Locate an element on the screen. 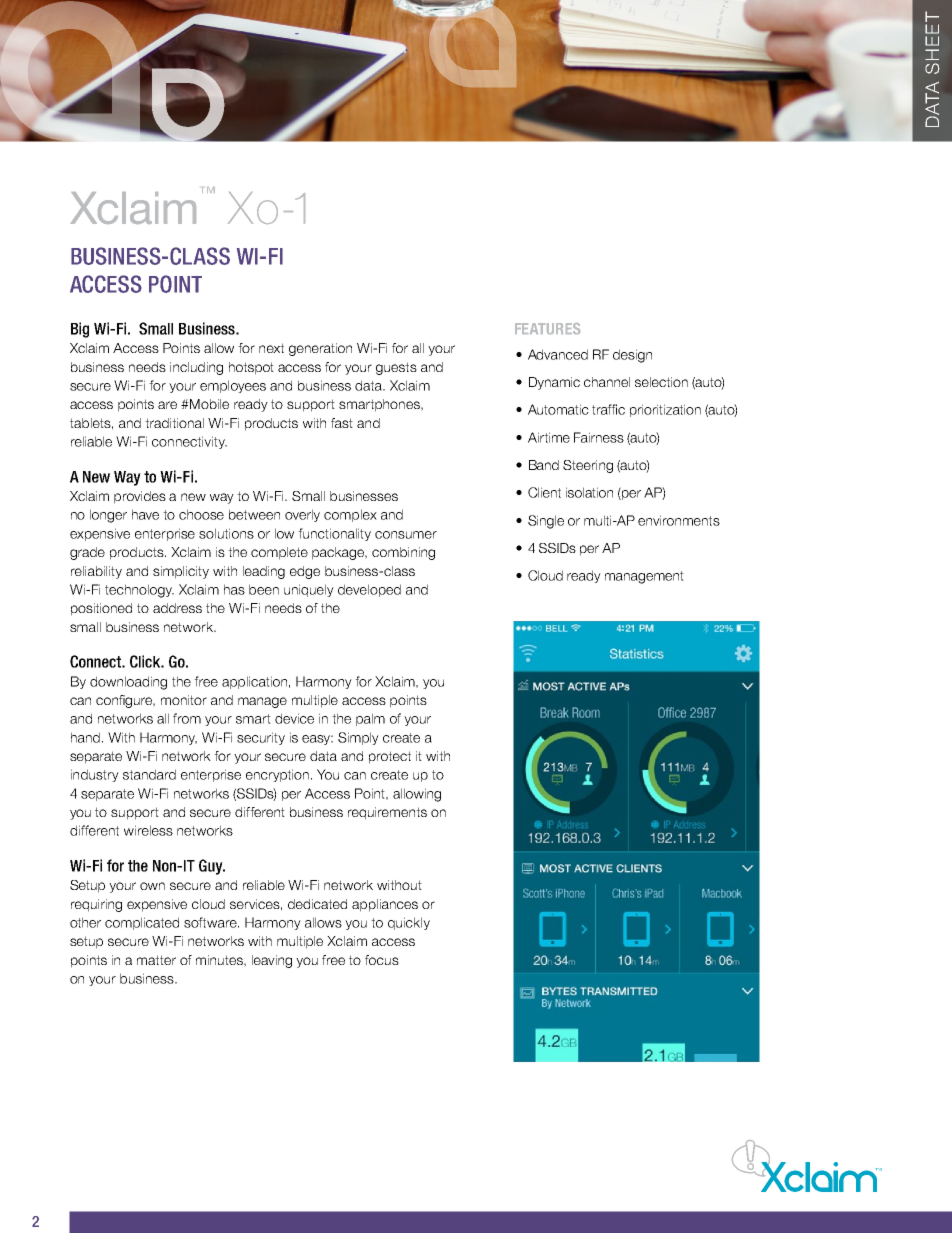  matter is located at coordinates (156, 960).
